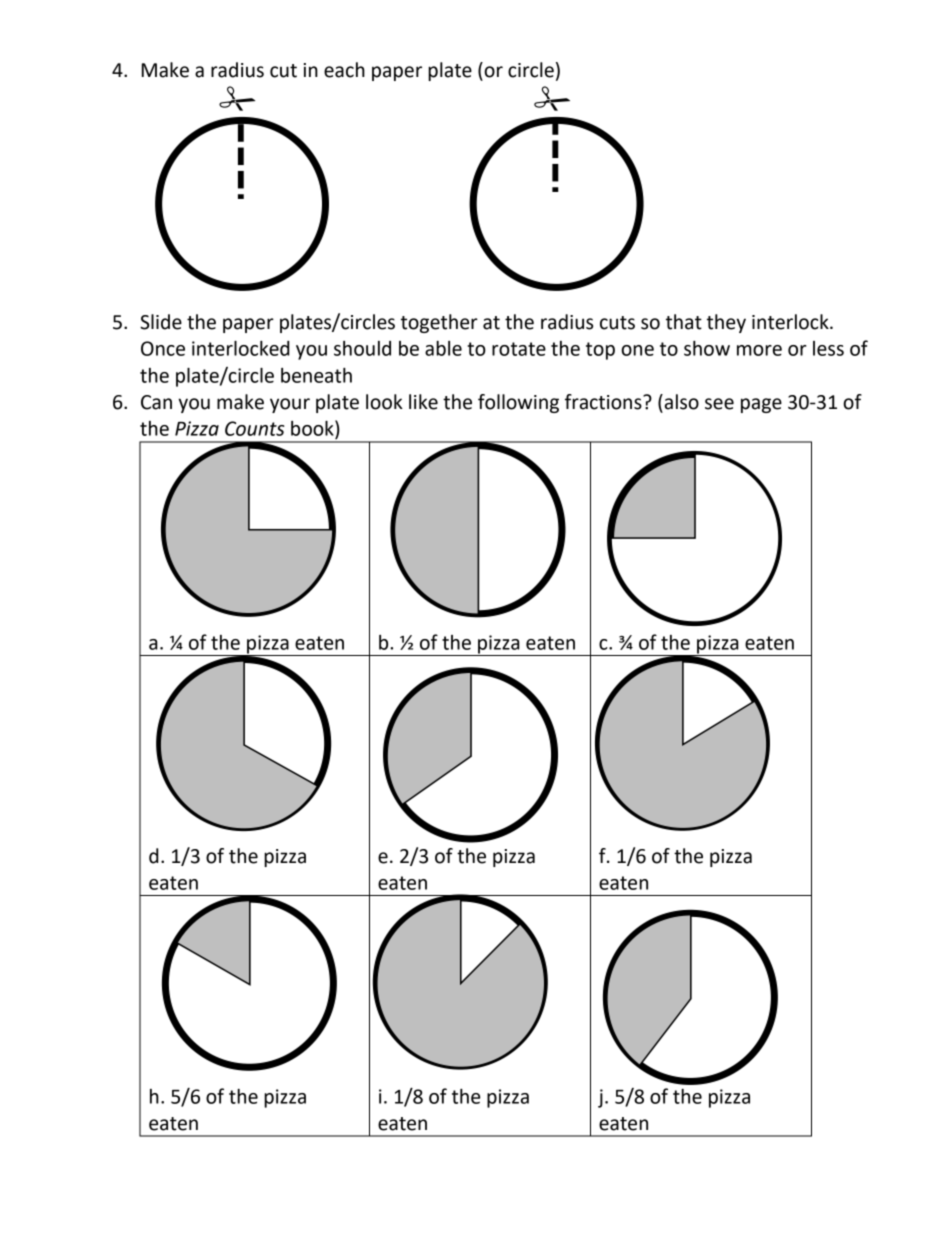  I want to click on page, so click(761, 405).
